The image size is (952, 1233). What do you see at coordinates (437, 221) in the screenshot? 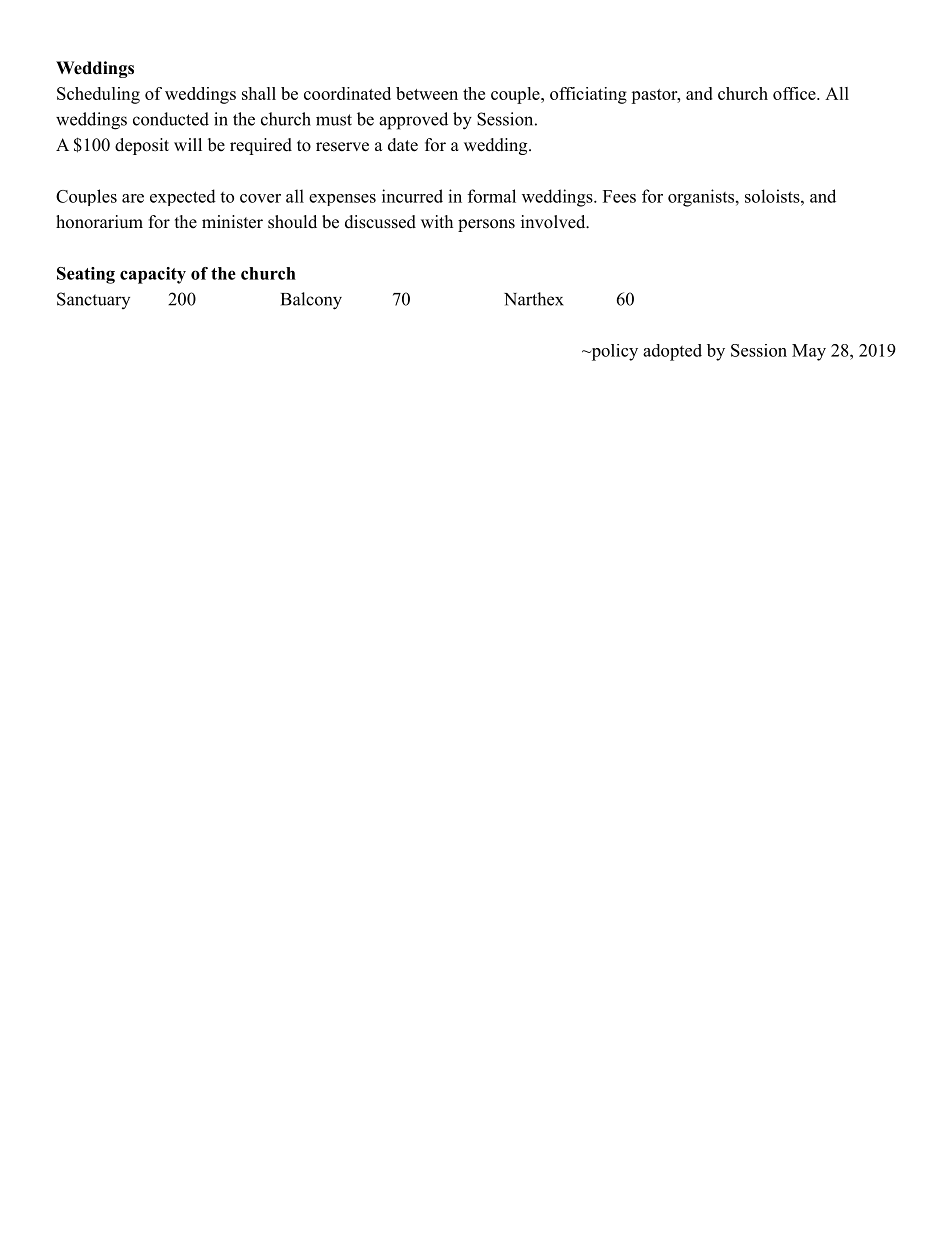
I see `with` at bounding box center [437, 221].
